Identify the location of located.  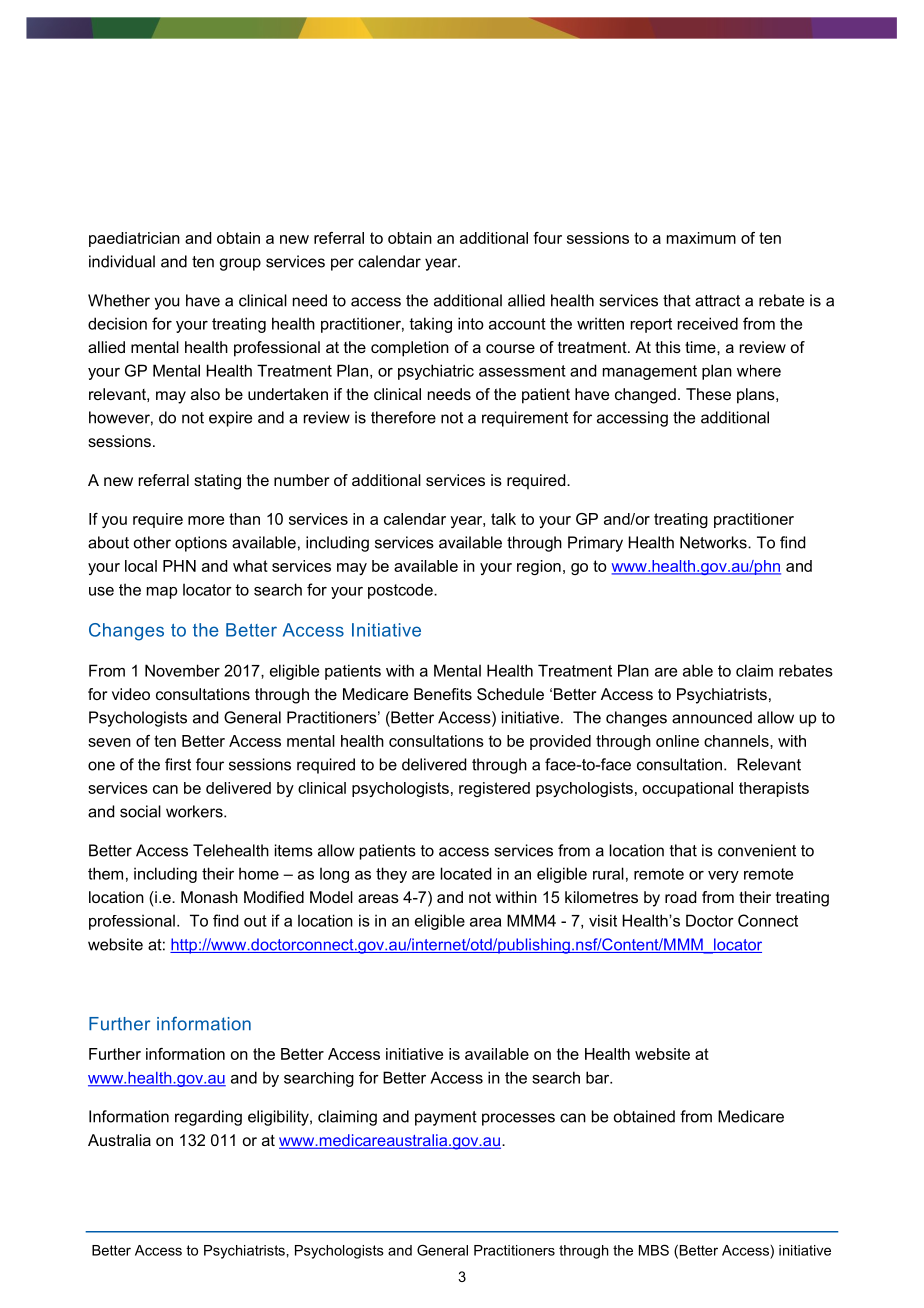
(465, 873).
